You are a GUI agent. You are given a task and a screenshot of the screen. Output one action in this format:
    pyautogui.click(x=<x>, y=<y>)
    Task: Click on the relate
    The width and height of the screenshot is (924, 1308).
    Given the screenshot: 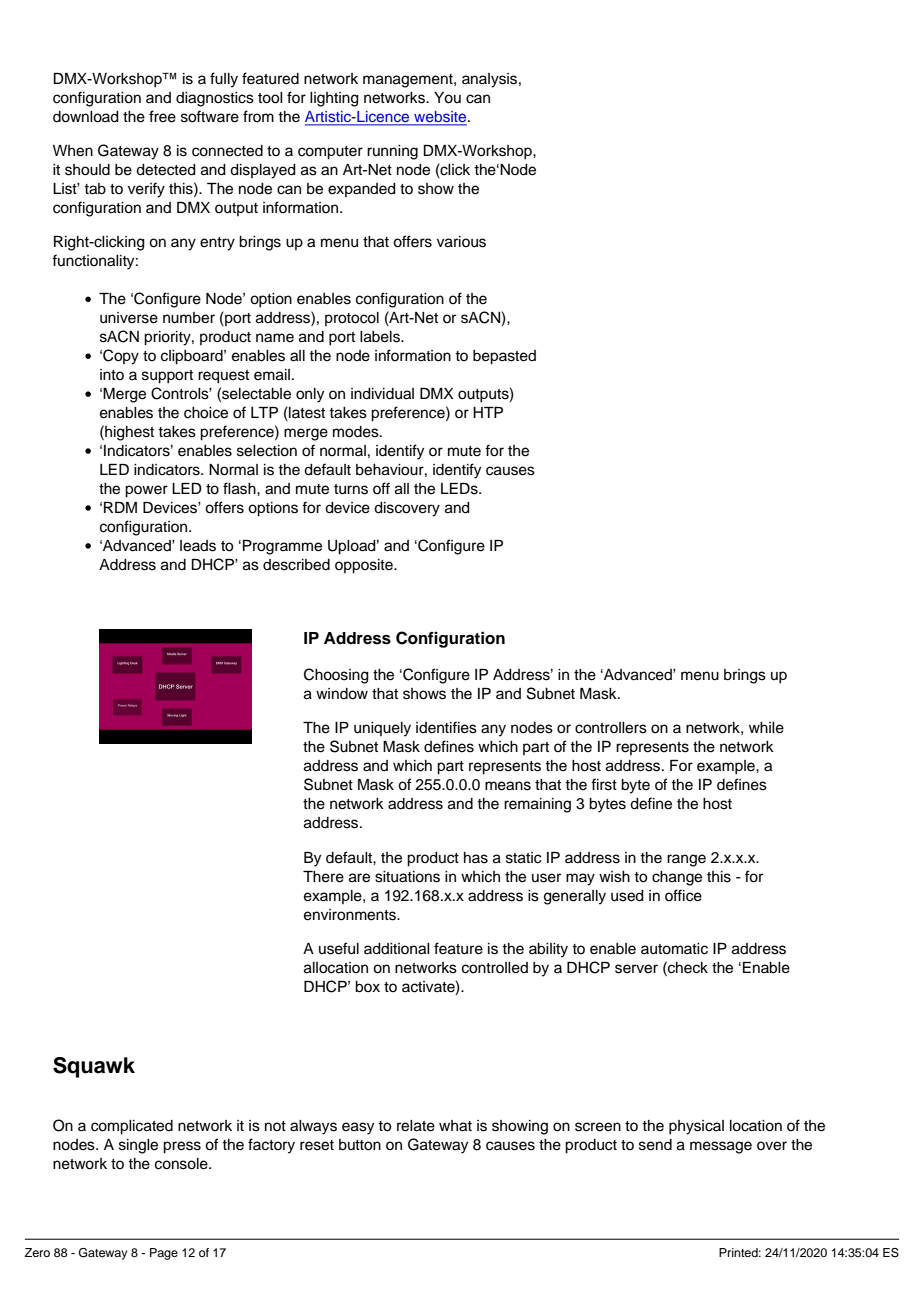 What is the action you would take?
    pyautogui.click(x=416, y=1126)
